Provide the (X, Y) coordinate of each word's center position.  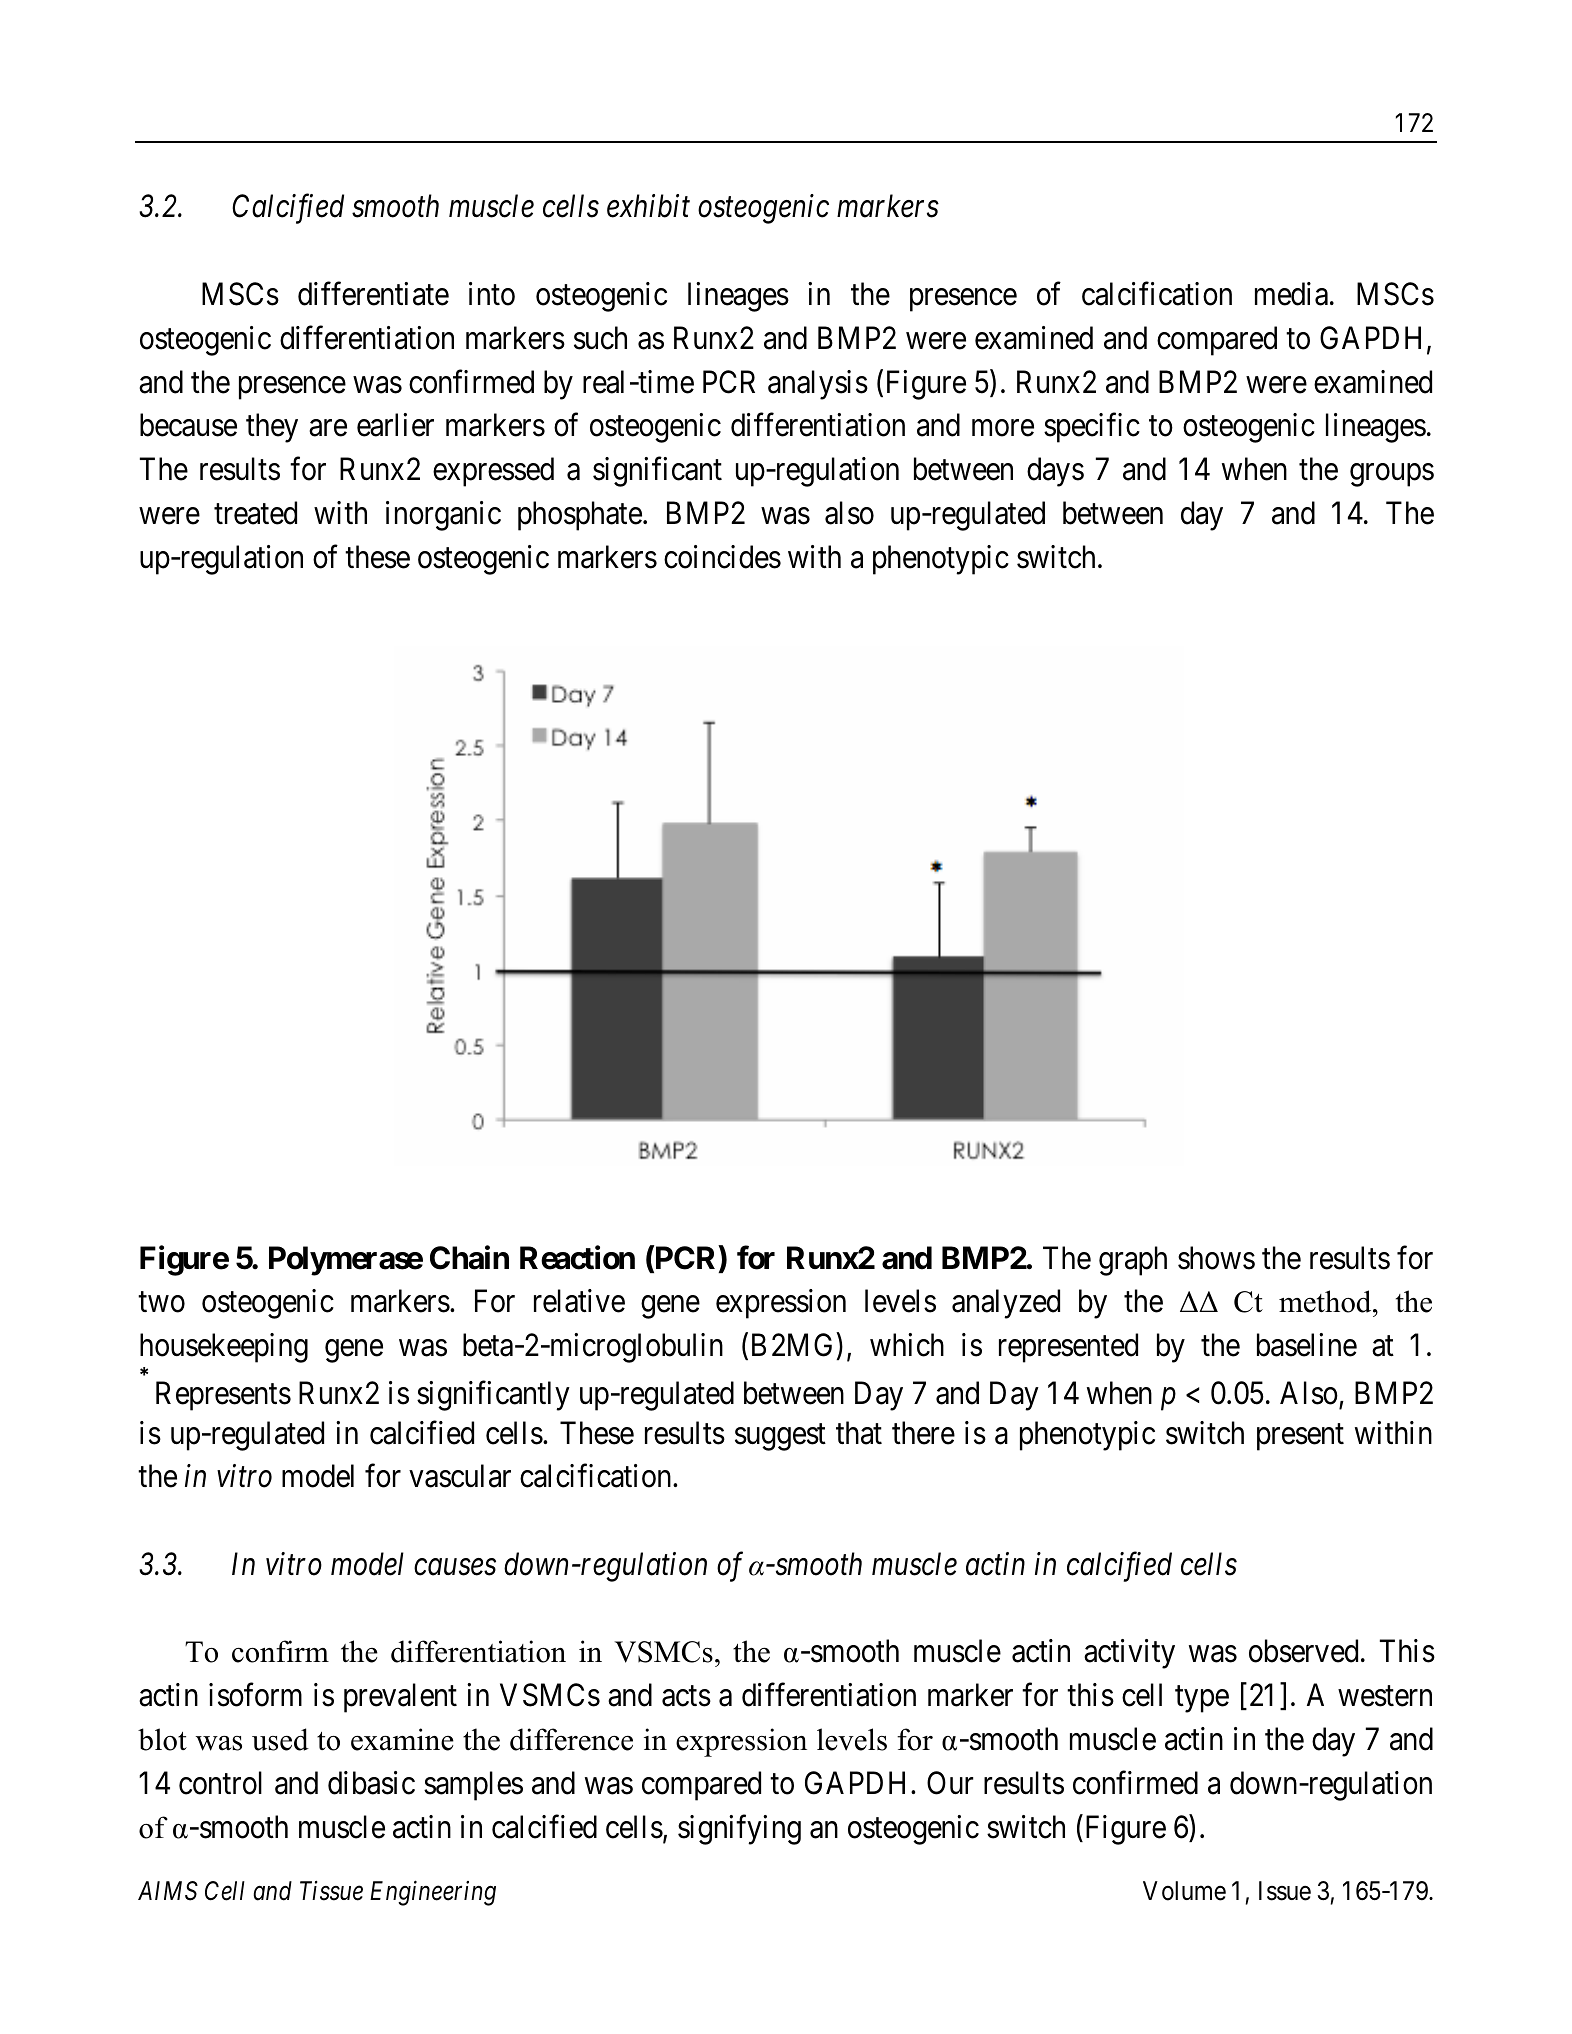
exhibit (648, 206)
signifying (739, 1830)
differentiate (373, 294)
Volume (1184, 1891)
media (1291, 294)
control (220, 1783)
